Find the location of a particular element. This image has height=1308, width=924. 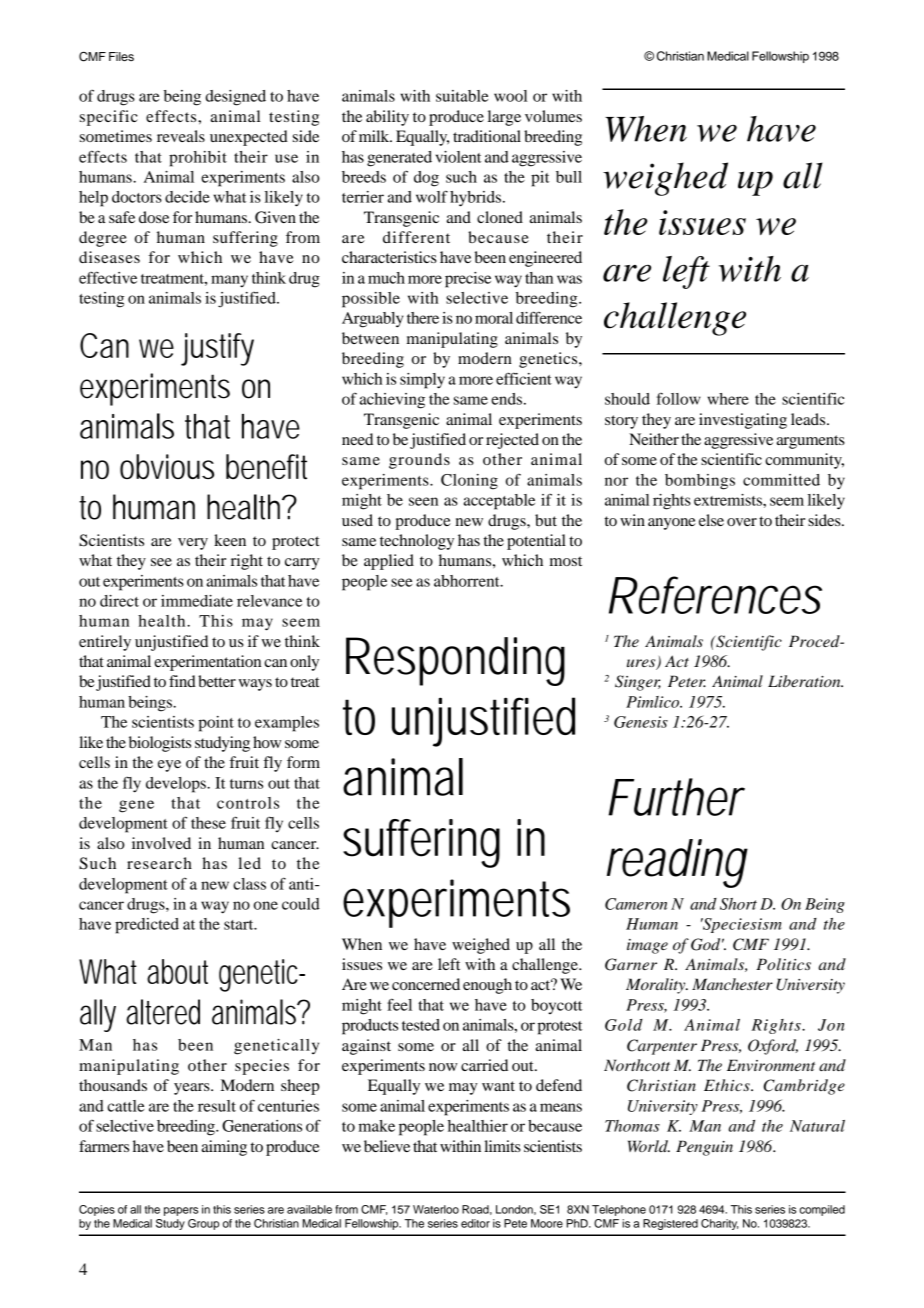

volumes is located at coordinates (553, 116).
